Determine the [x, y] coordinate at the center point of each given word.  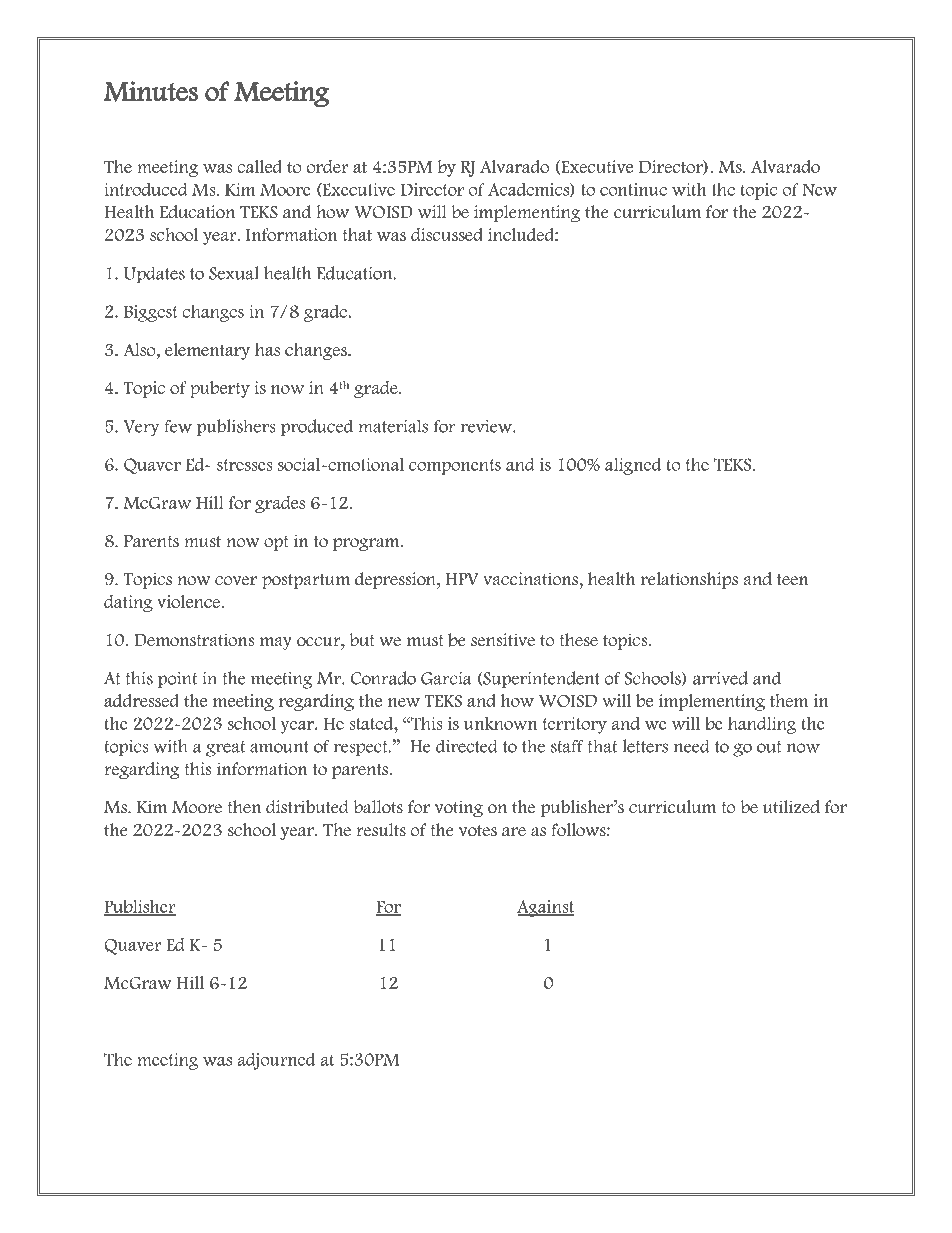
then [244, 807]
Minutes [151, 91]
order [327, 166]
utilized [791, 807]
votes [478, 831]
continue [633, 189]
